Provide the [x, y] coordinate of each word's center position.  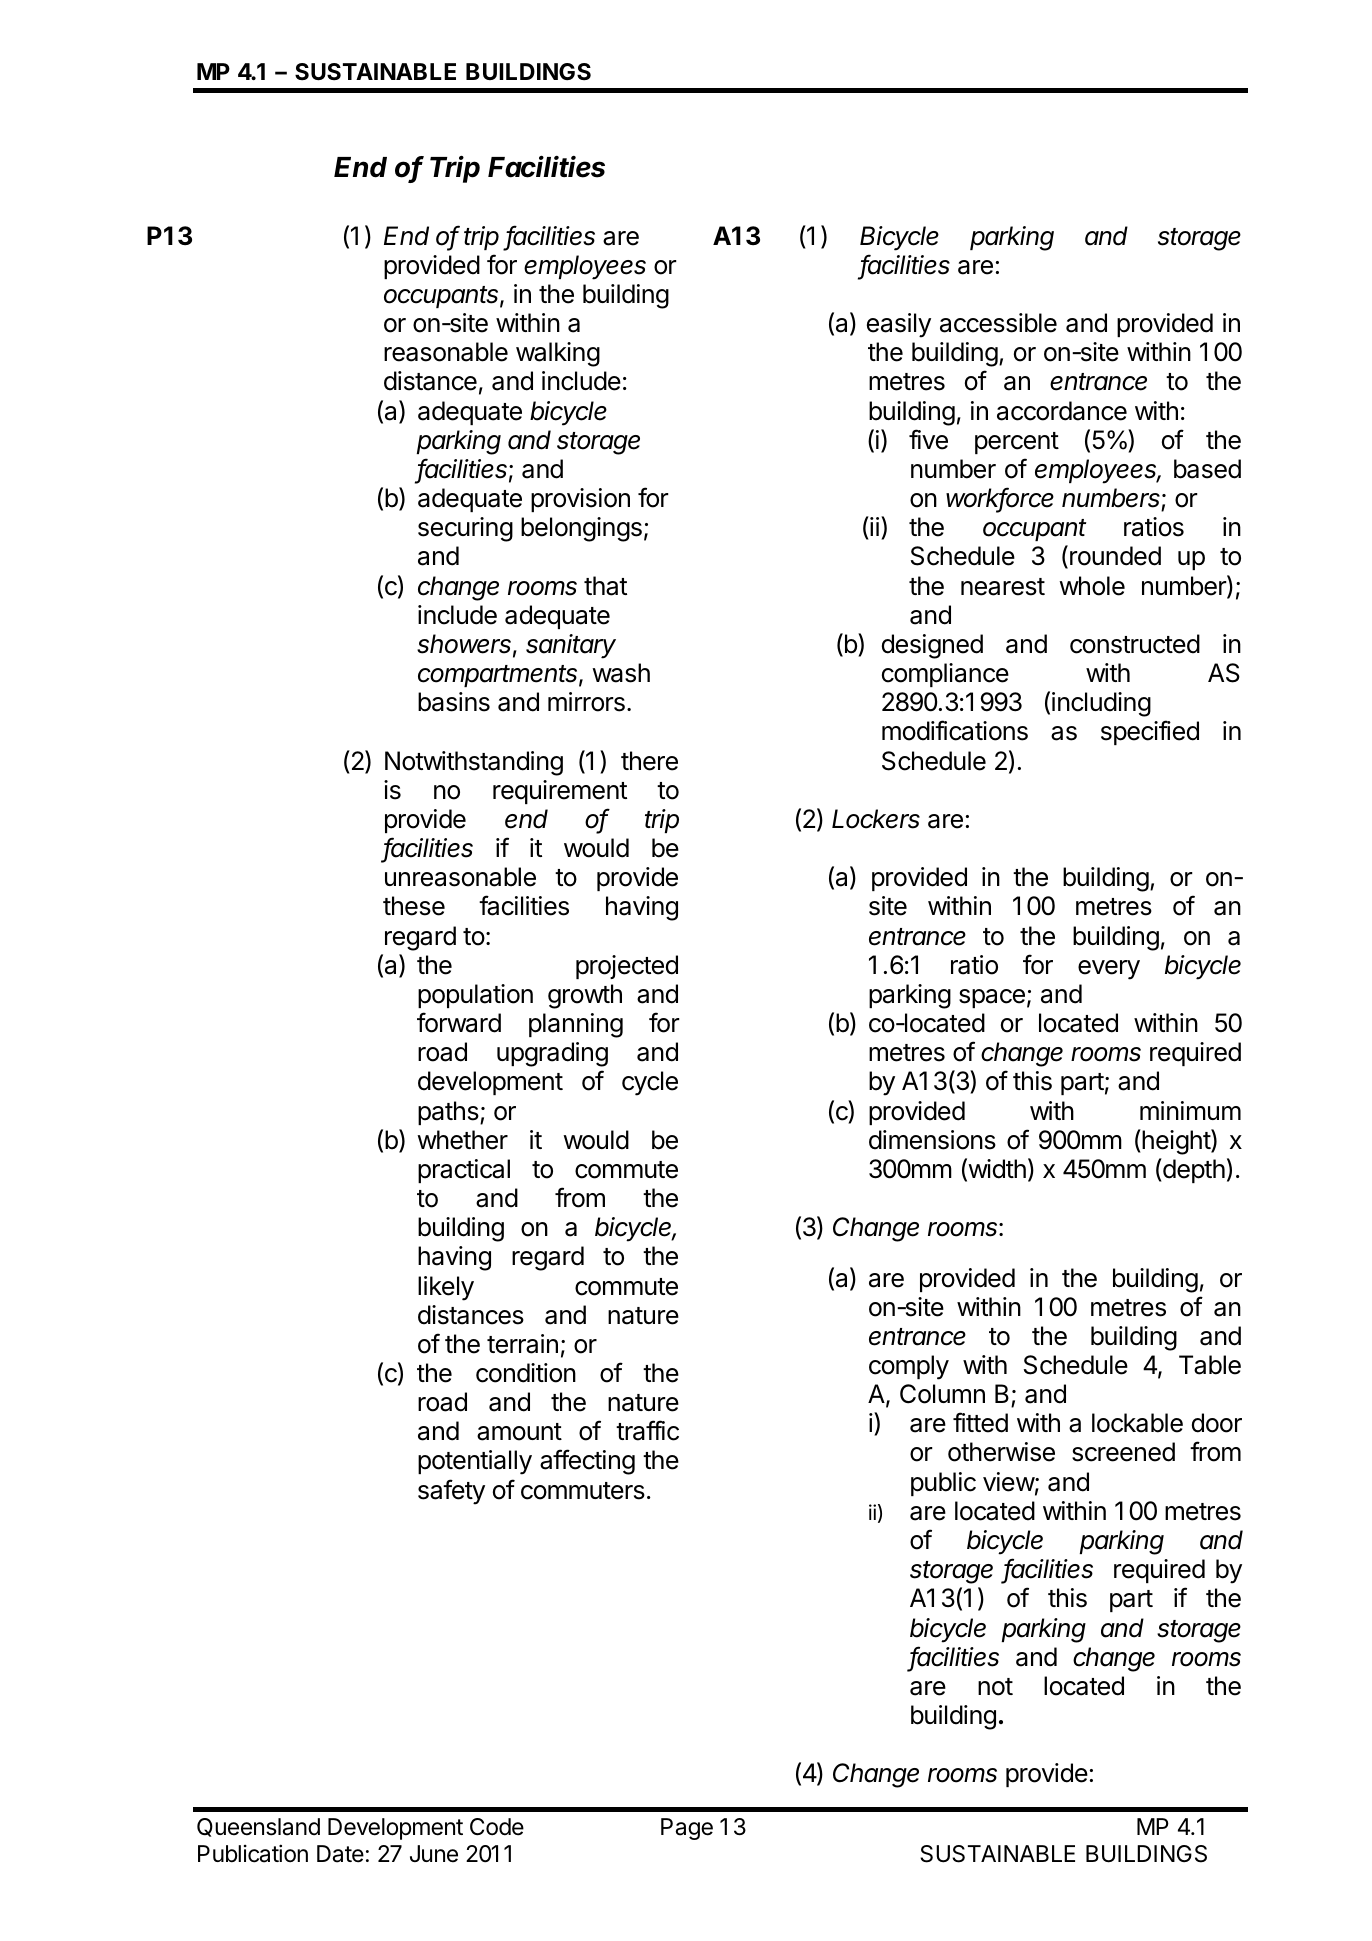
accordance [1062, 411]
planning [576, 1025]
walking [558, 354]
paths [449, 1113]
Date [340, 1854]
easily [899, 325]
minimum [1190, 1110]
